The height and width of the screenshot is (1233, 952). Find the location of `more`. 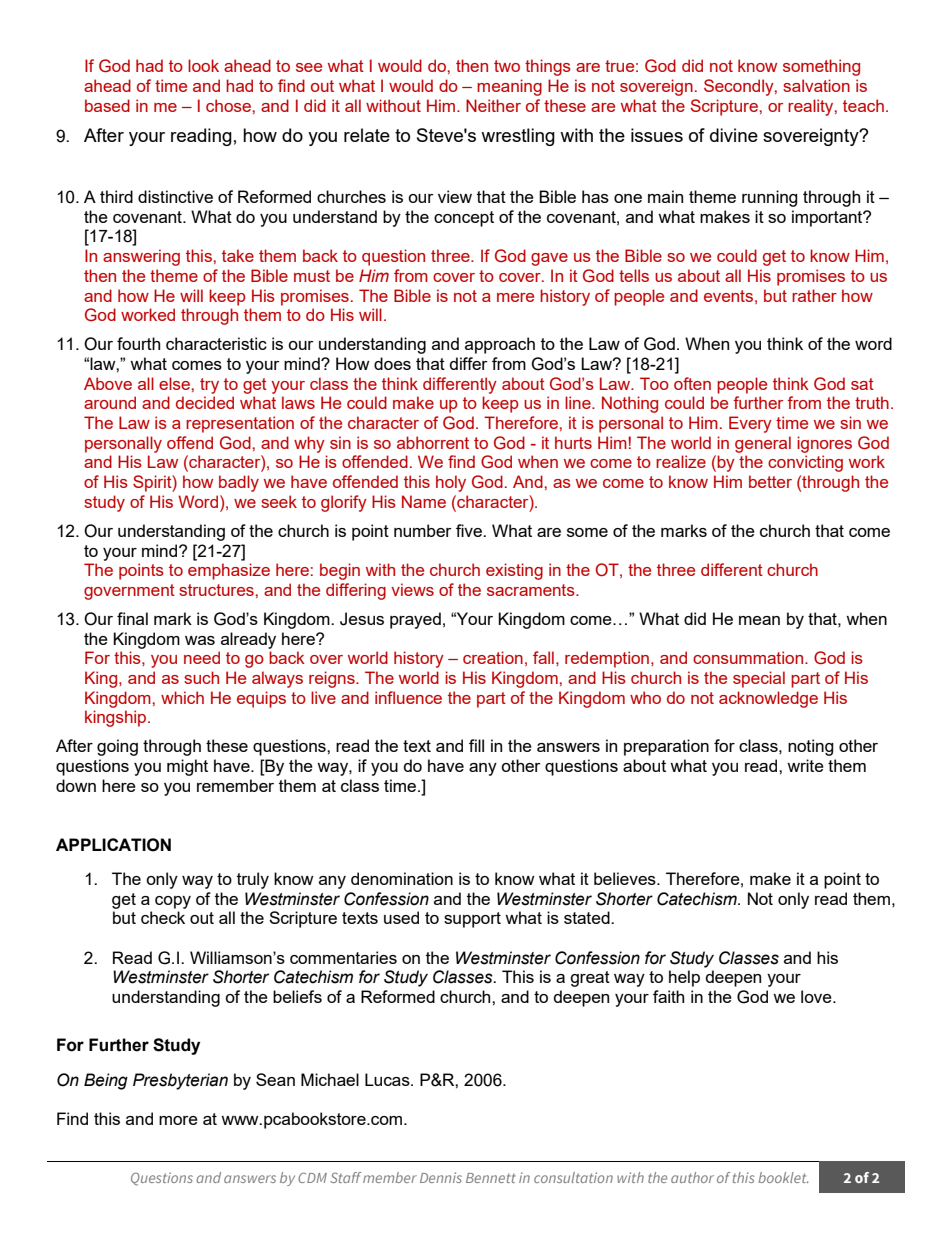

more is located at coordinates (178, 1120).
